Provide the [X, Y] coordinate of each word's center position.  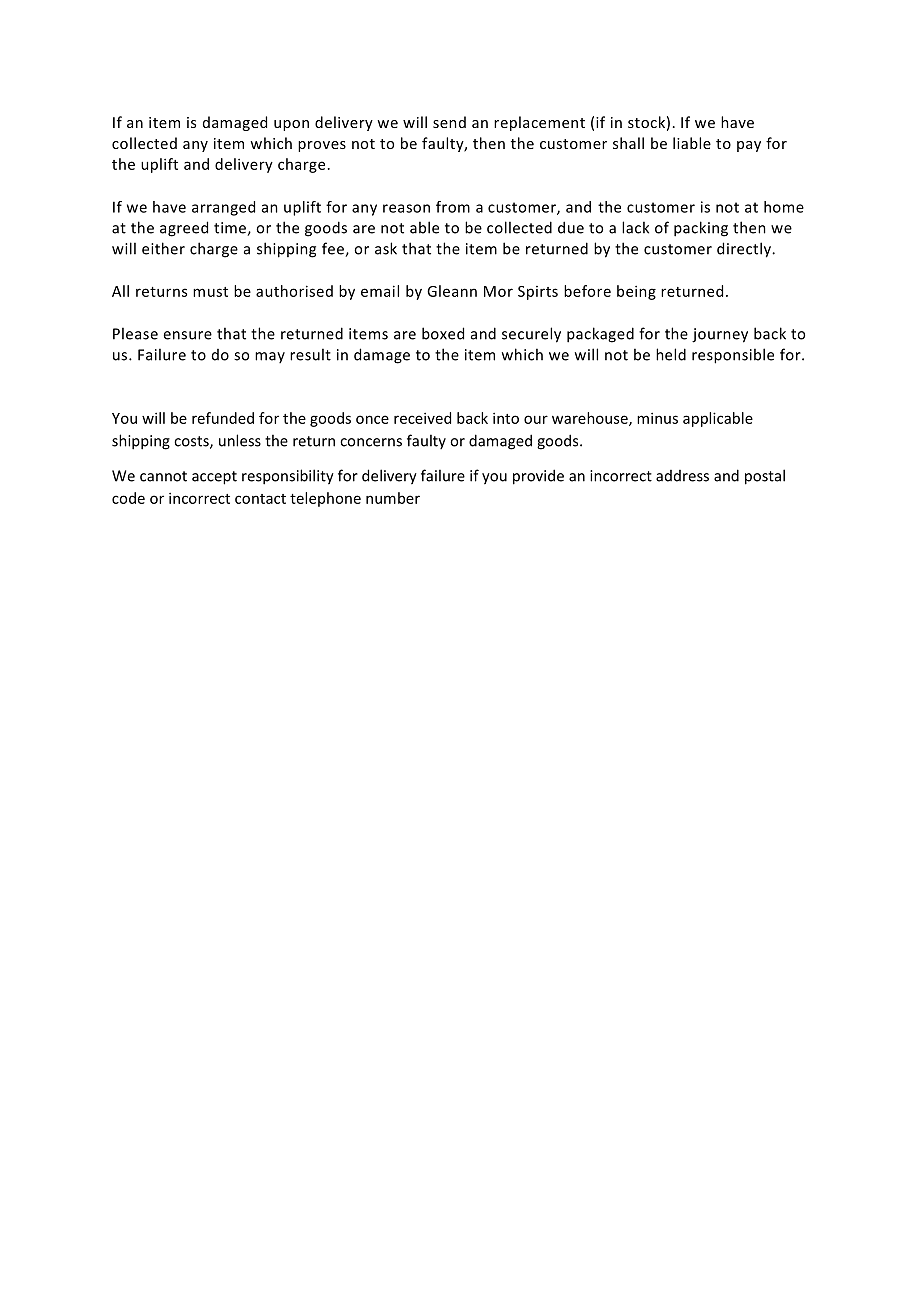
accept [214, 478]
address [682, 476]
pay [749, 146]
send [449, 122]
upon [291, 125]
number [393, 498]
